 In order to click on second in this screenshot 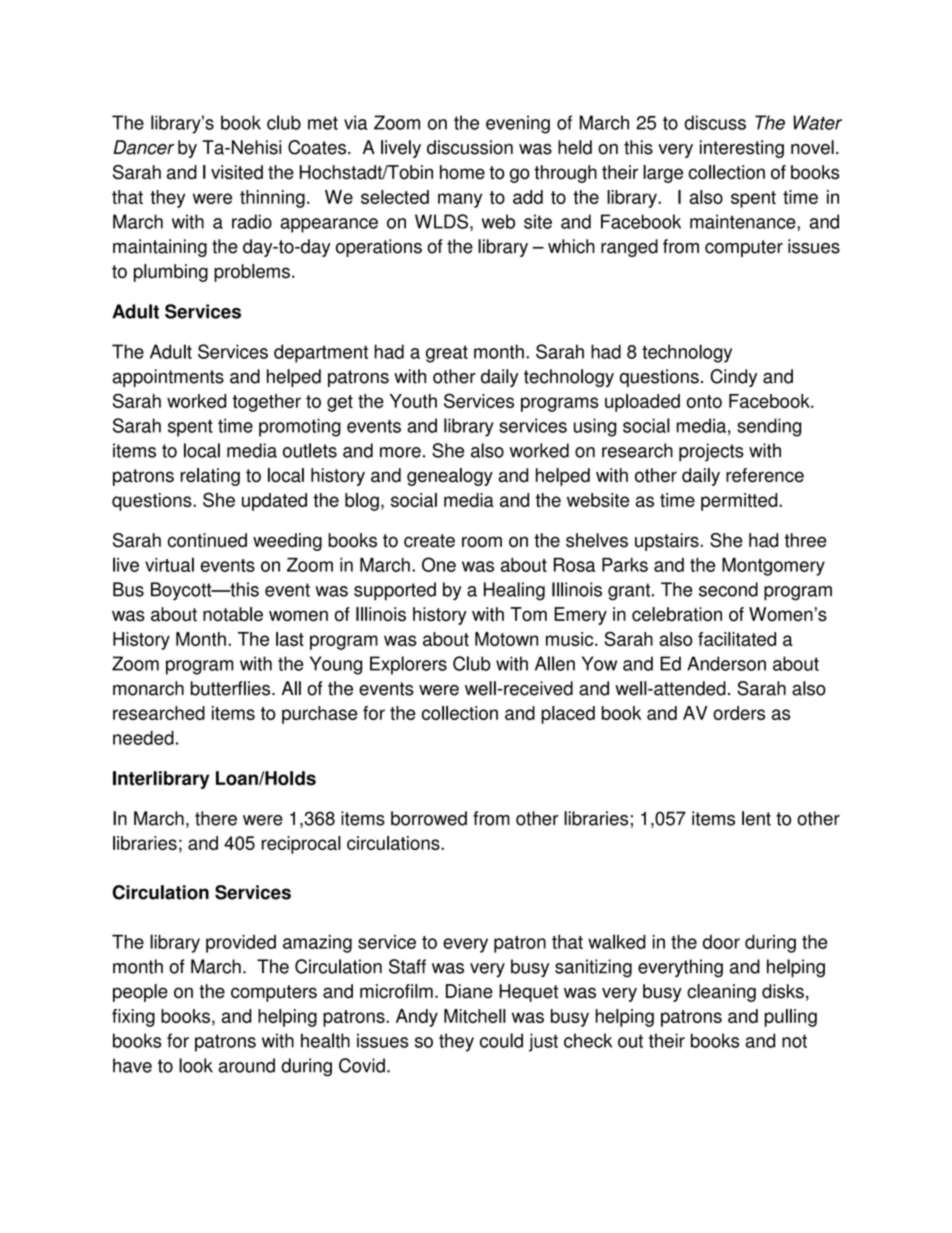, I will do `click(728, 589)`.
